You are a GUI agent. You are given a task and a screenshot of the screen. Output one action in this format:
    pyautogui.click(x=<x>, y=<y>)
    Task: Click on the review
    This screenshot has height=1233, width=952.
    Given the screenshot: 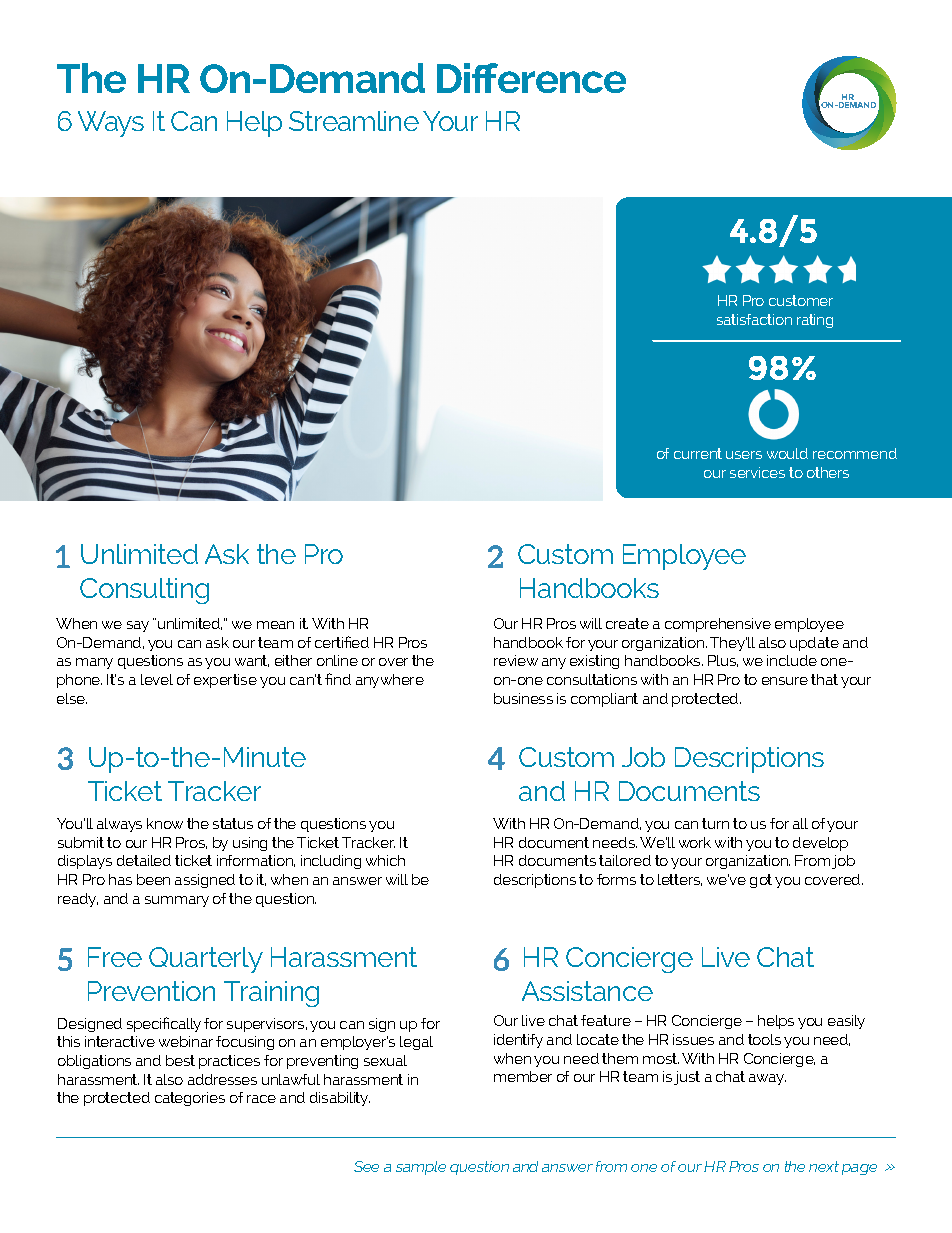 What is the action you would take?
    pyautogui.click(x=516, y=660)
